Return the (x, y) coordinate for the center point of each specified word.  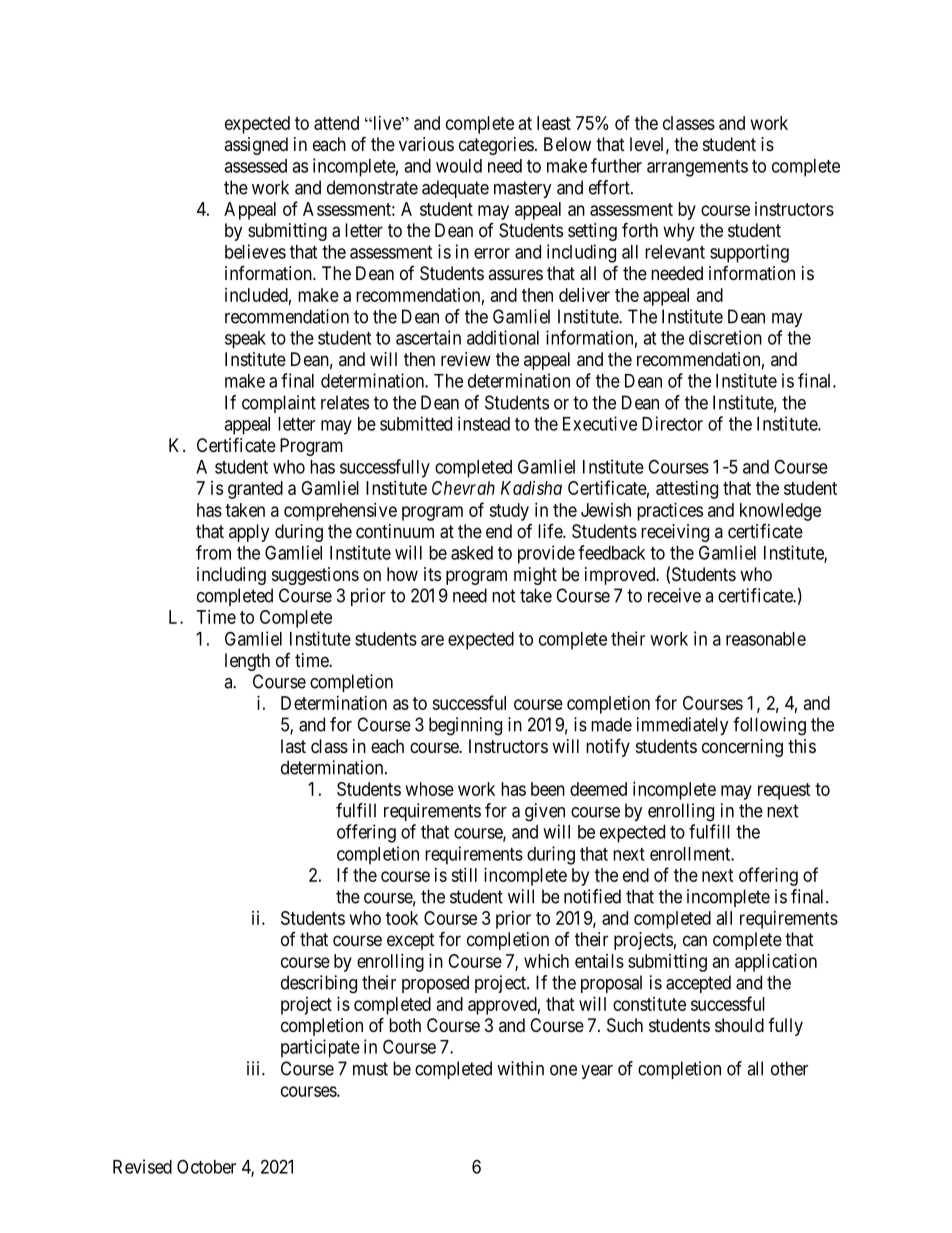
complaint (279, 404)
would (459, 166)
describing (319, 984)
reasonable (766, 639)
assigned (256, 146)
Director (672, 423)
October (206, 1166)
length (247, 662)
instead (484, 423)
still (464, 875)
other (789, 1068)
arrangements (697, 168)
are (432, 640)
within (520, 1068)
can (695, 940)
